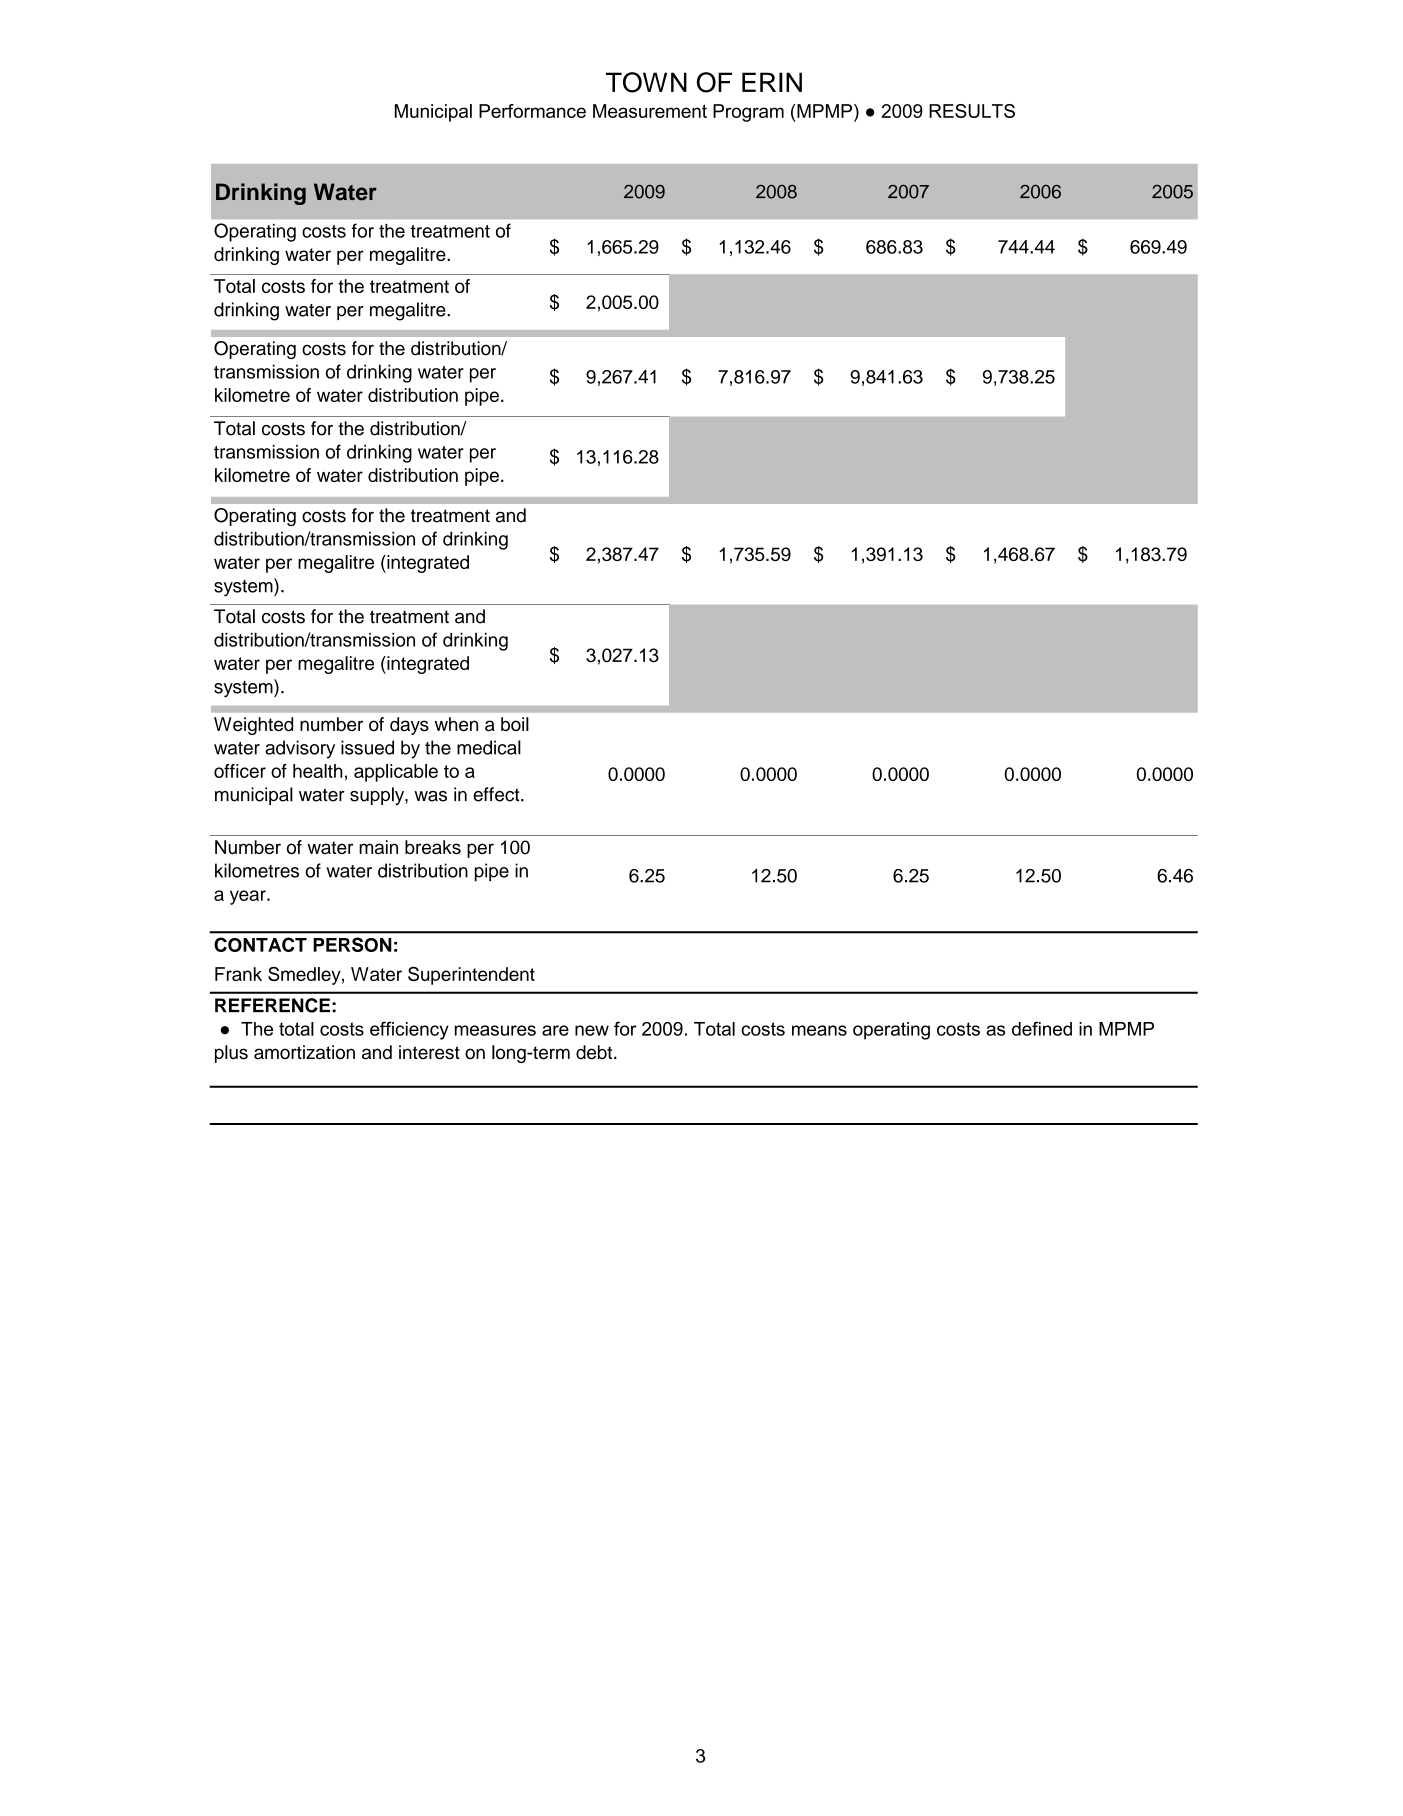 Image resolution: width=1403 pixels, height=1816 pixels. Describe the element at coordinates (972, 111) in the page. I see `RESULTS` at that location.
